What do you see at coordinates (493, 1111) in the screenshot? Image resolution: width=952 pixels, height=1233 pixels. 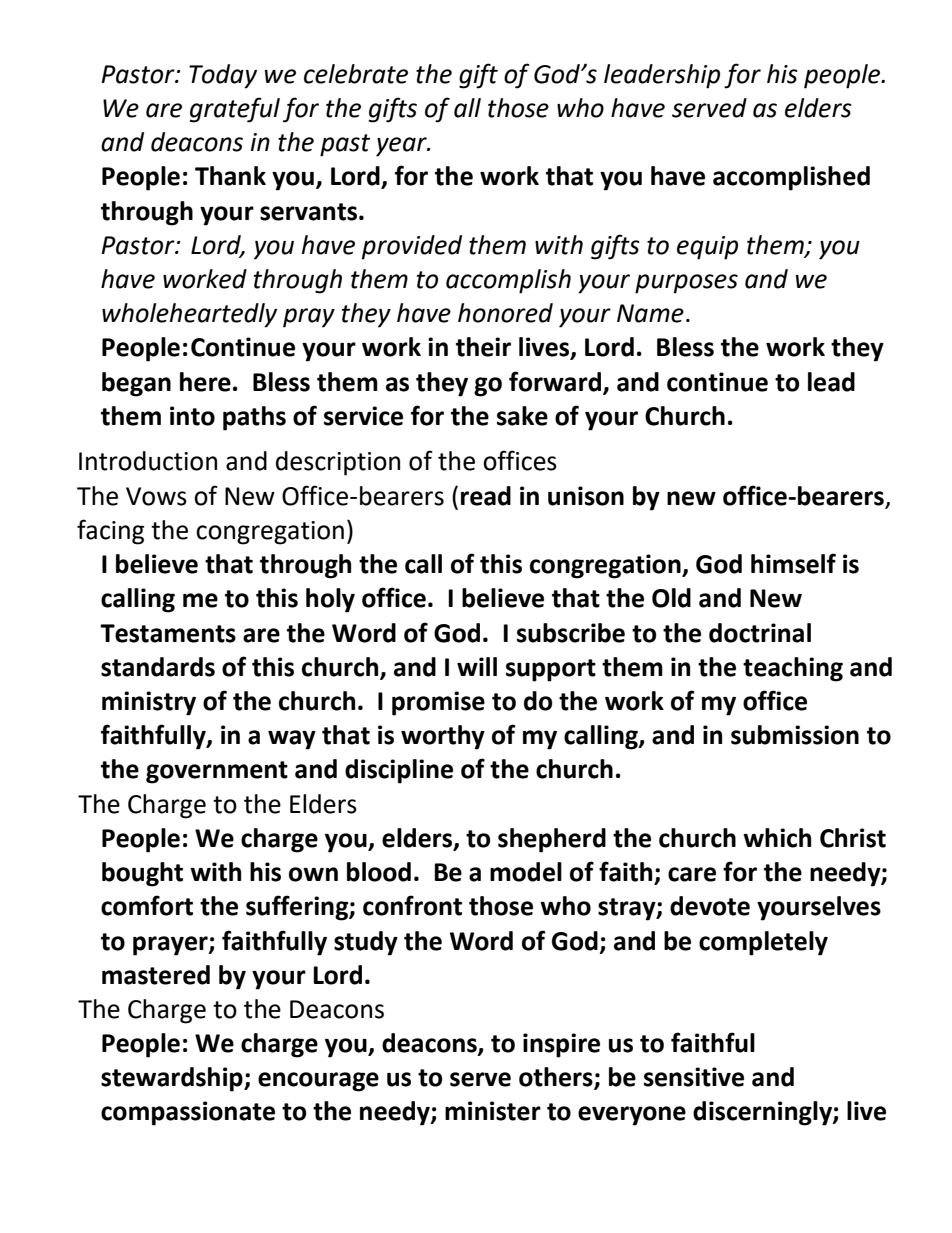 I see `minister` at bounding box center [493, 1111].
